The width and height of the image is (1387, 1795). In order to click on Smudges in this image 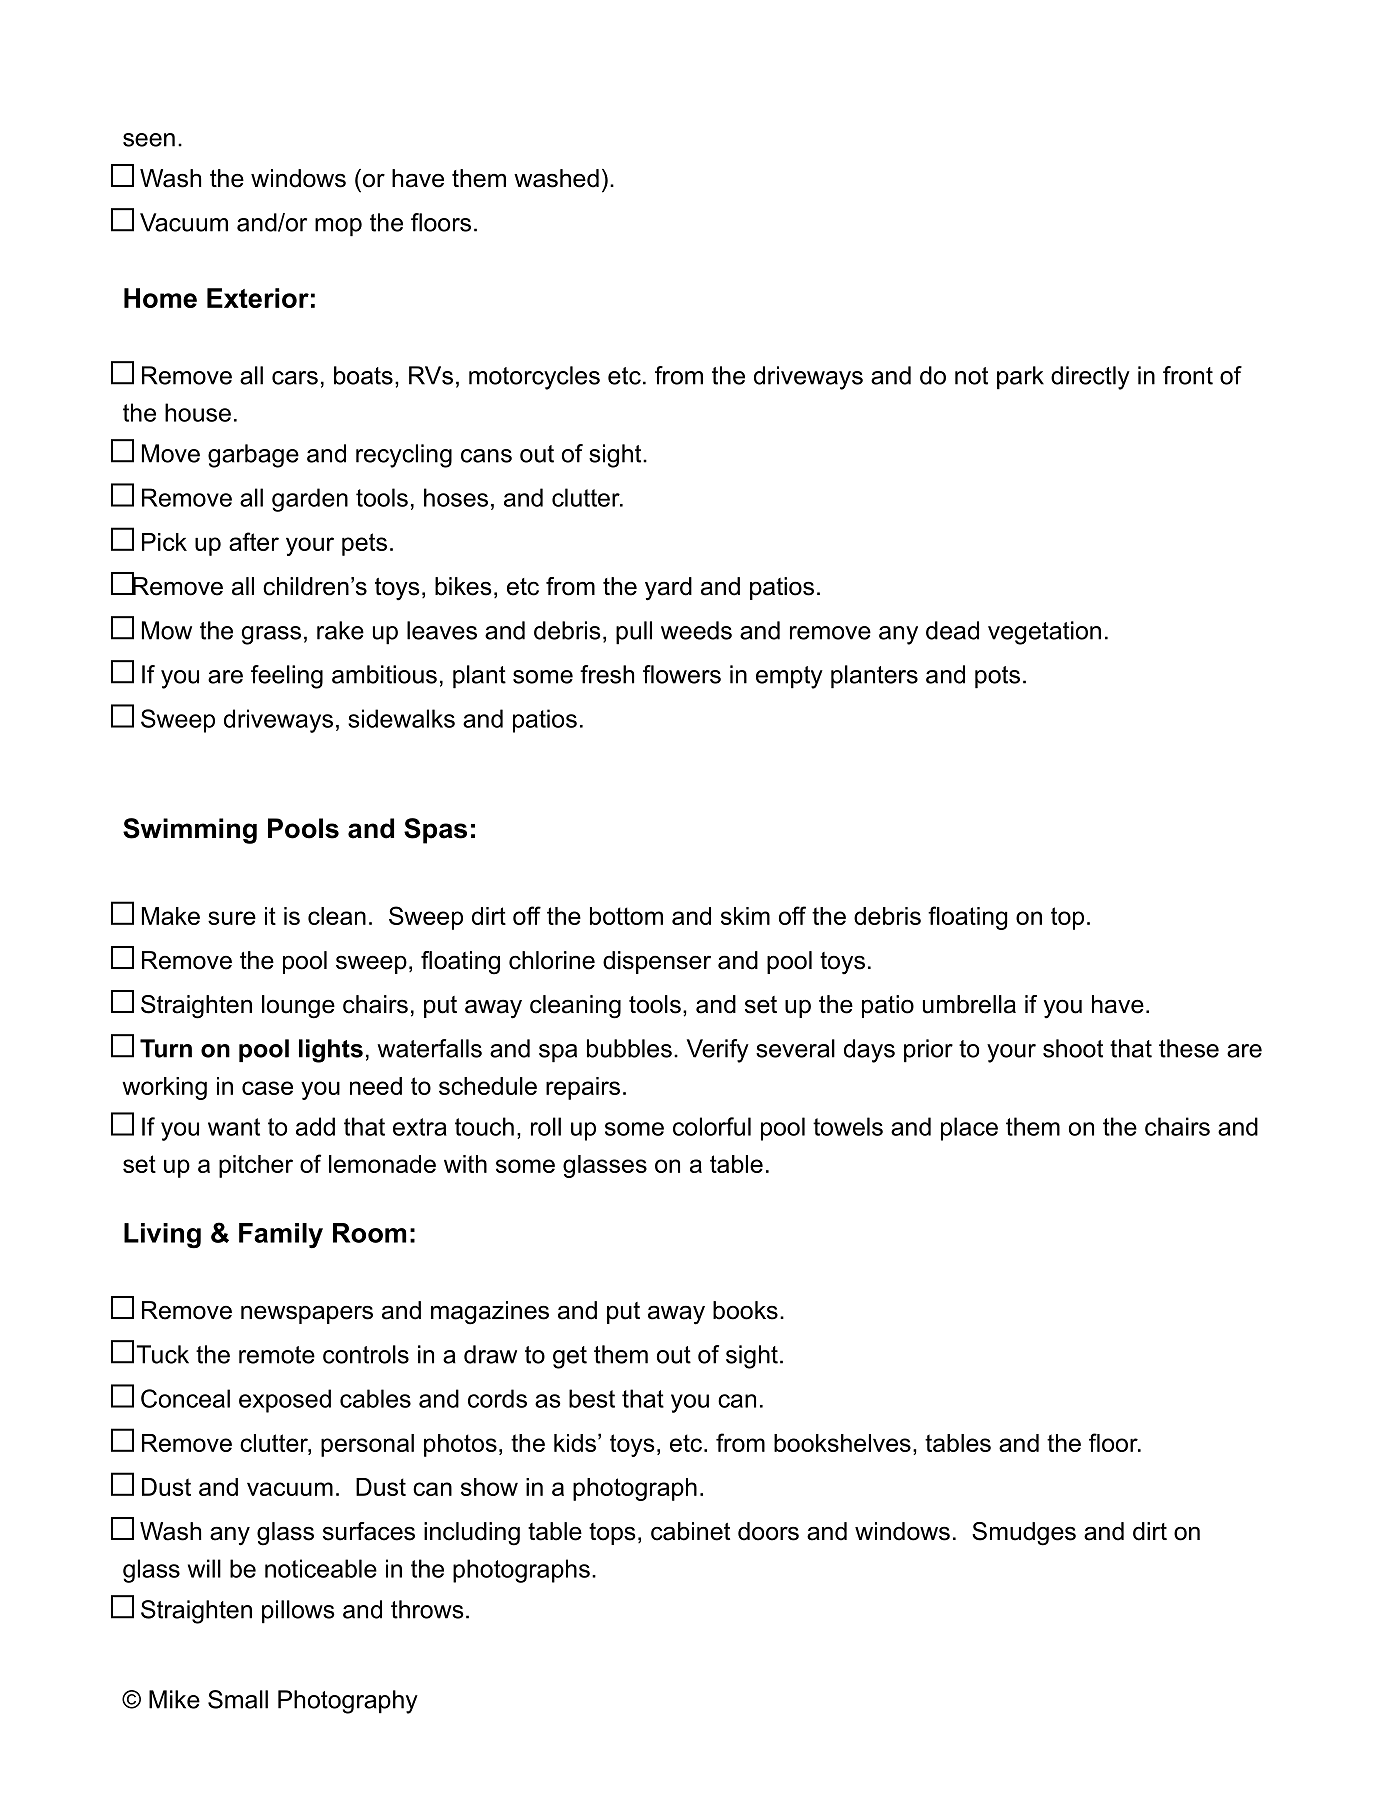, I will do `click(1024, 1534)`.
